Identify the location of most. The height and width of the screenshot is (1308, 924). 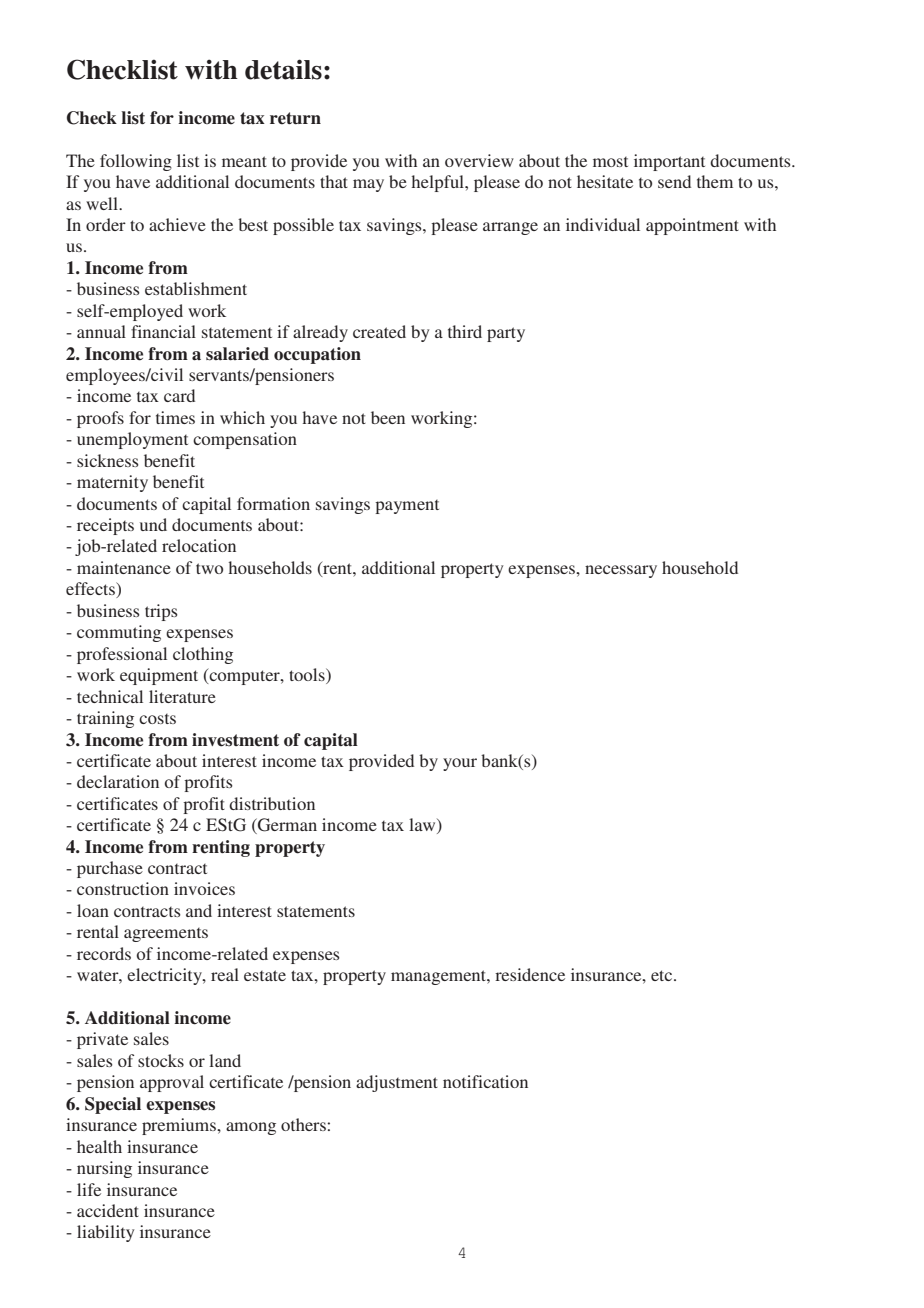
(610, 162).
